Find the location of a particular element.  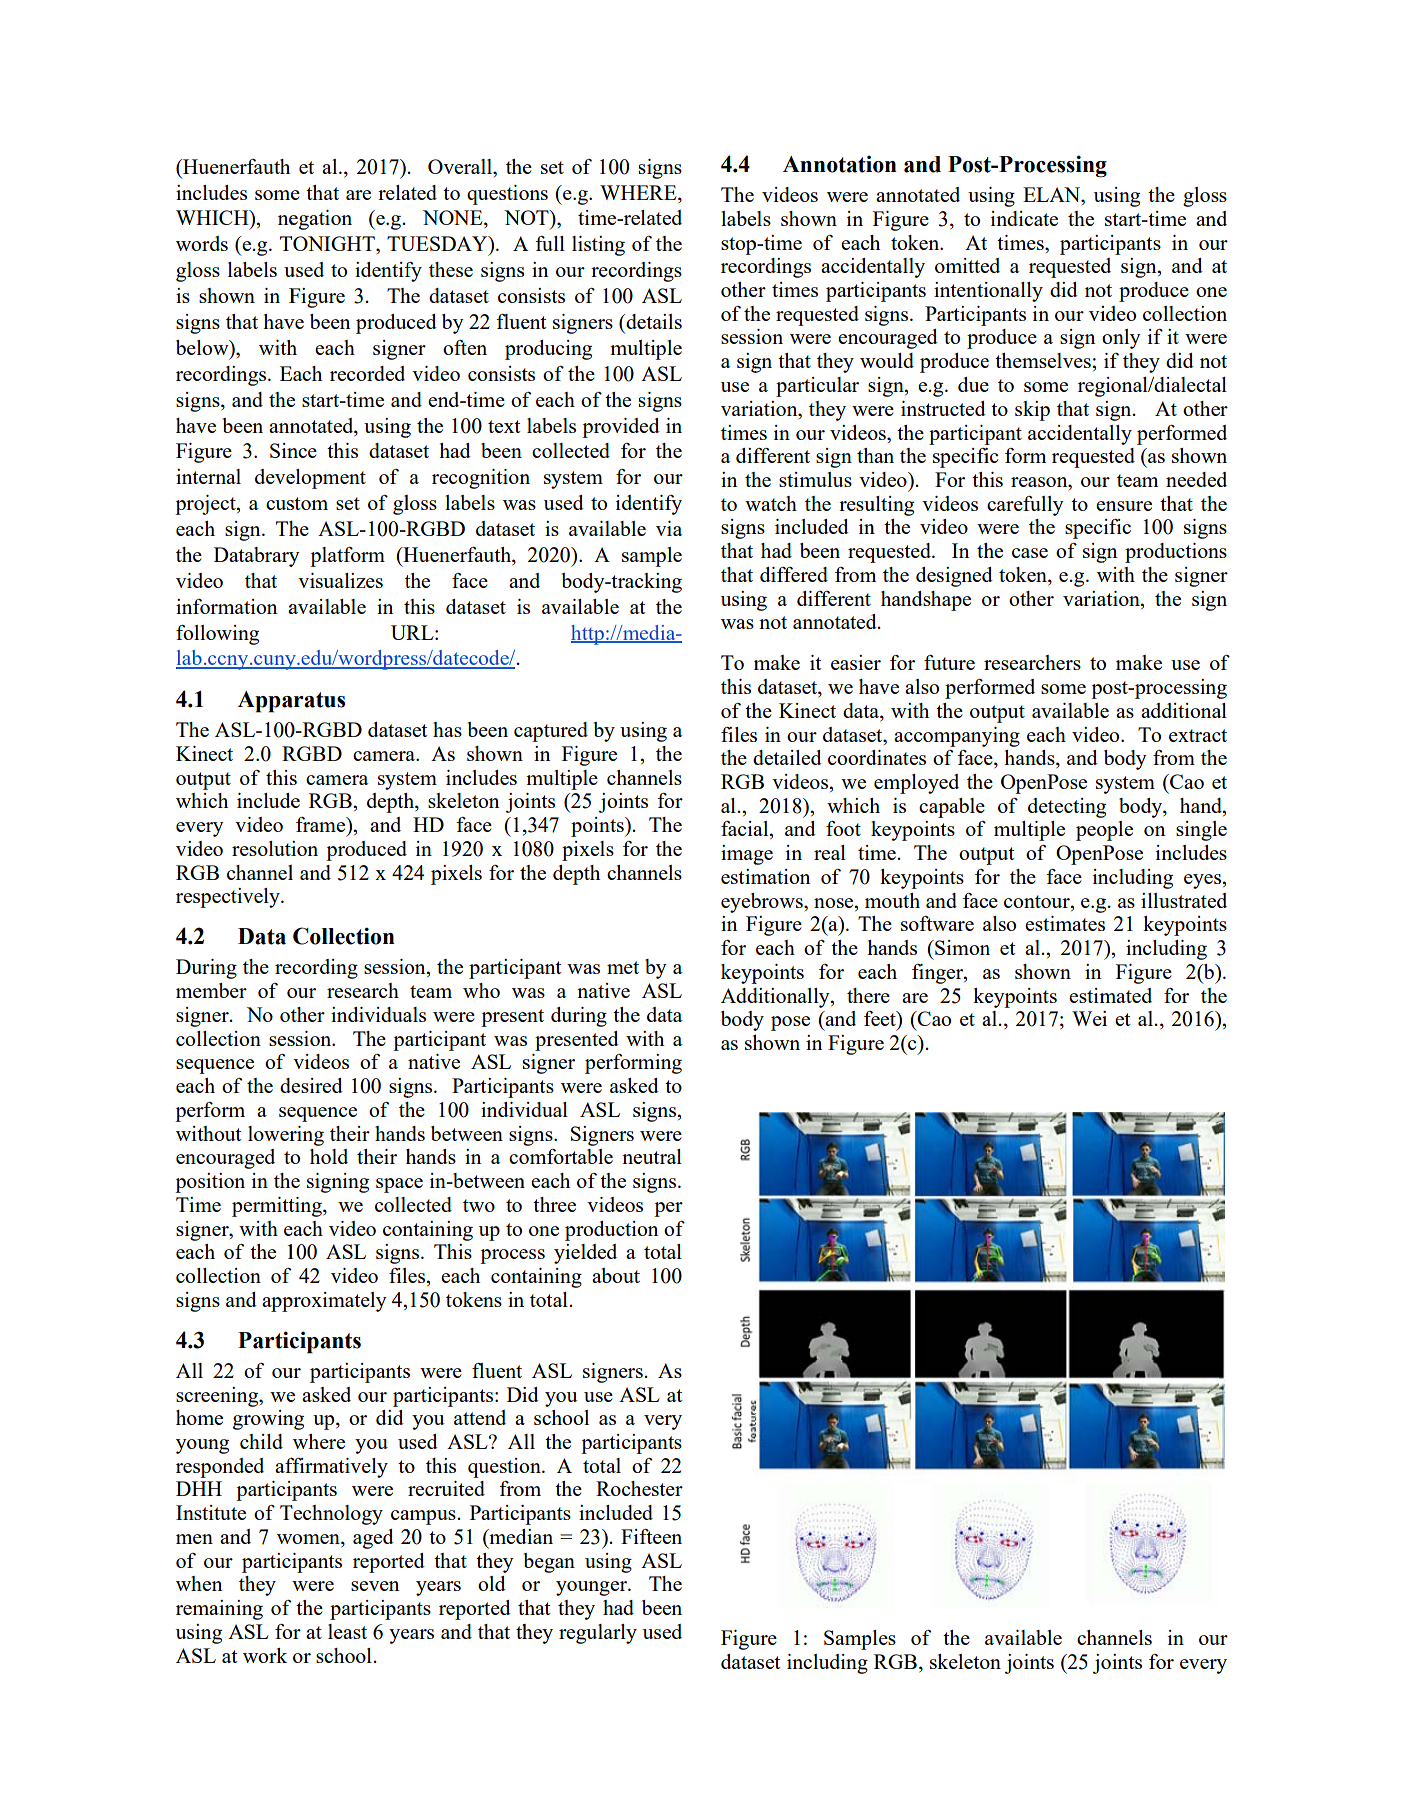

files is located at coordinates (739, 734).
